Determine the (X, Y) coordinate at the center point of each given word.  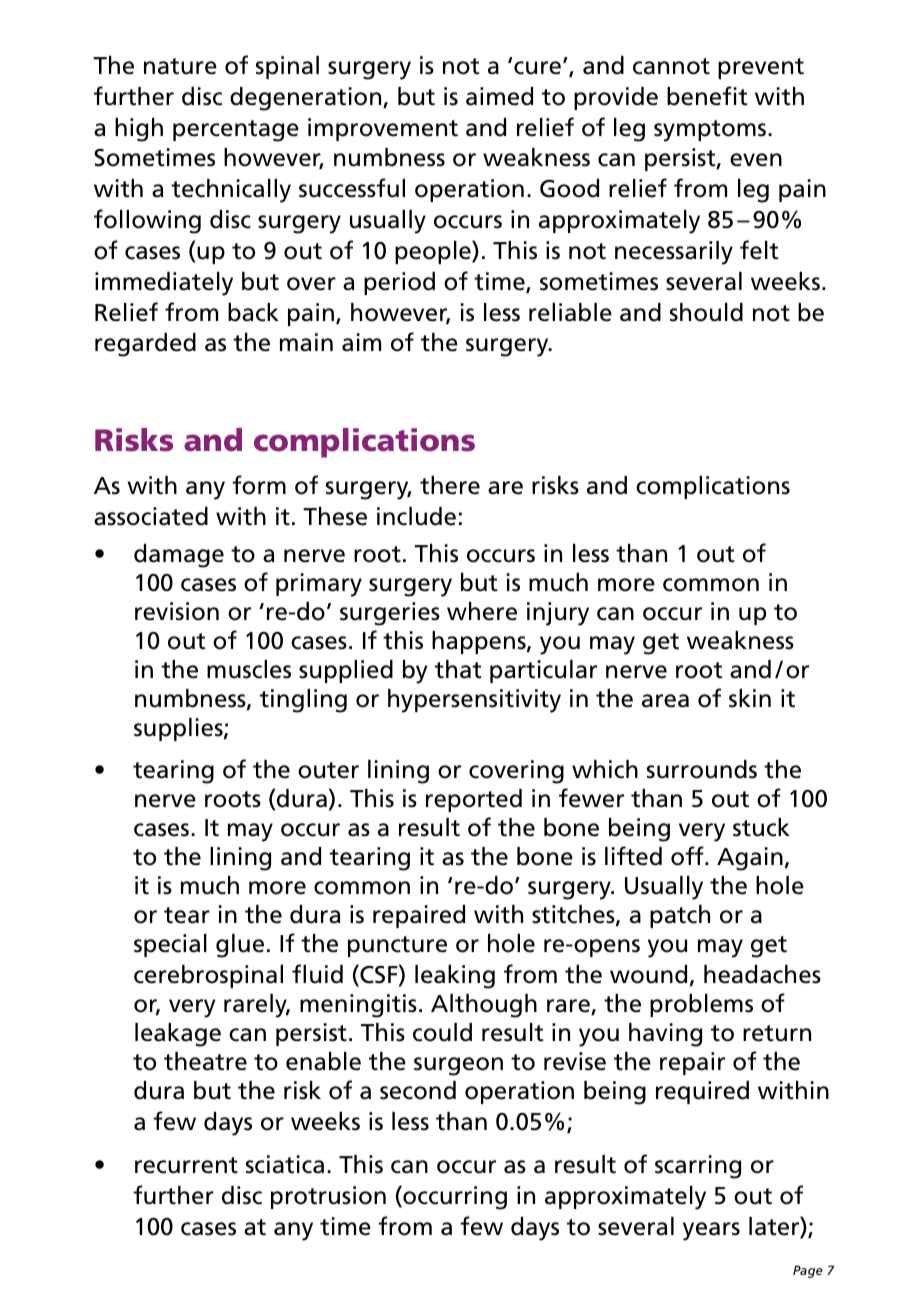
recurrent (186, 1165)
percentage (236, 131)
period (399, 283)
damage (179, 556)
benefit (707, 96)
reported (474, 800)
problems (701, 1005)
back (253, 312)
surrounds (702, 769)
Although (484, 1006)
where (482, 611)
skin (750, 698)
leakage (178, 1035)
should (706, 312)
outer (328, 770)
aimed (499, 96)
